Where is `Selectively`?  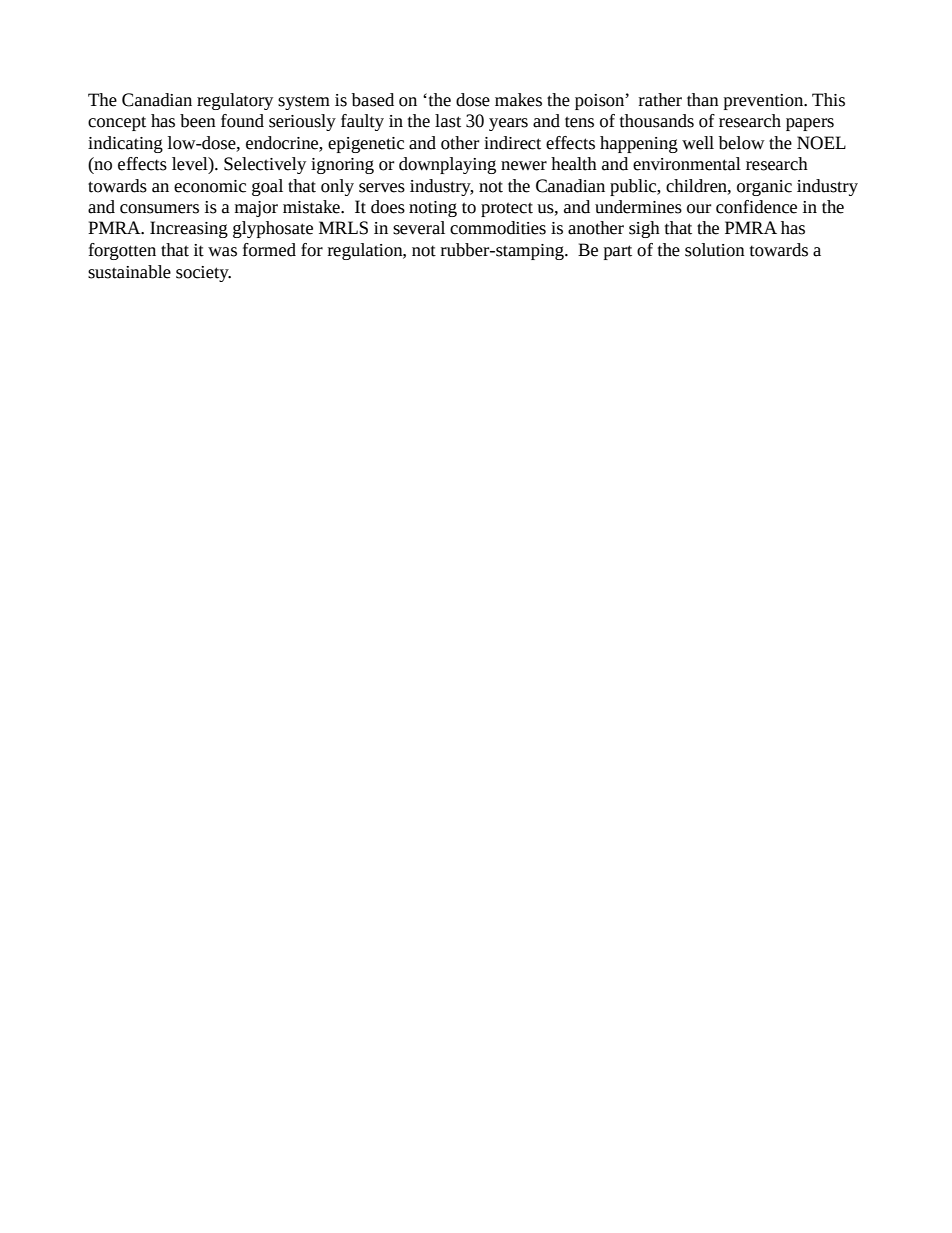
Selectively is located at coordinates (265, 165).
